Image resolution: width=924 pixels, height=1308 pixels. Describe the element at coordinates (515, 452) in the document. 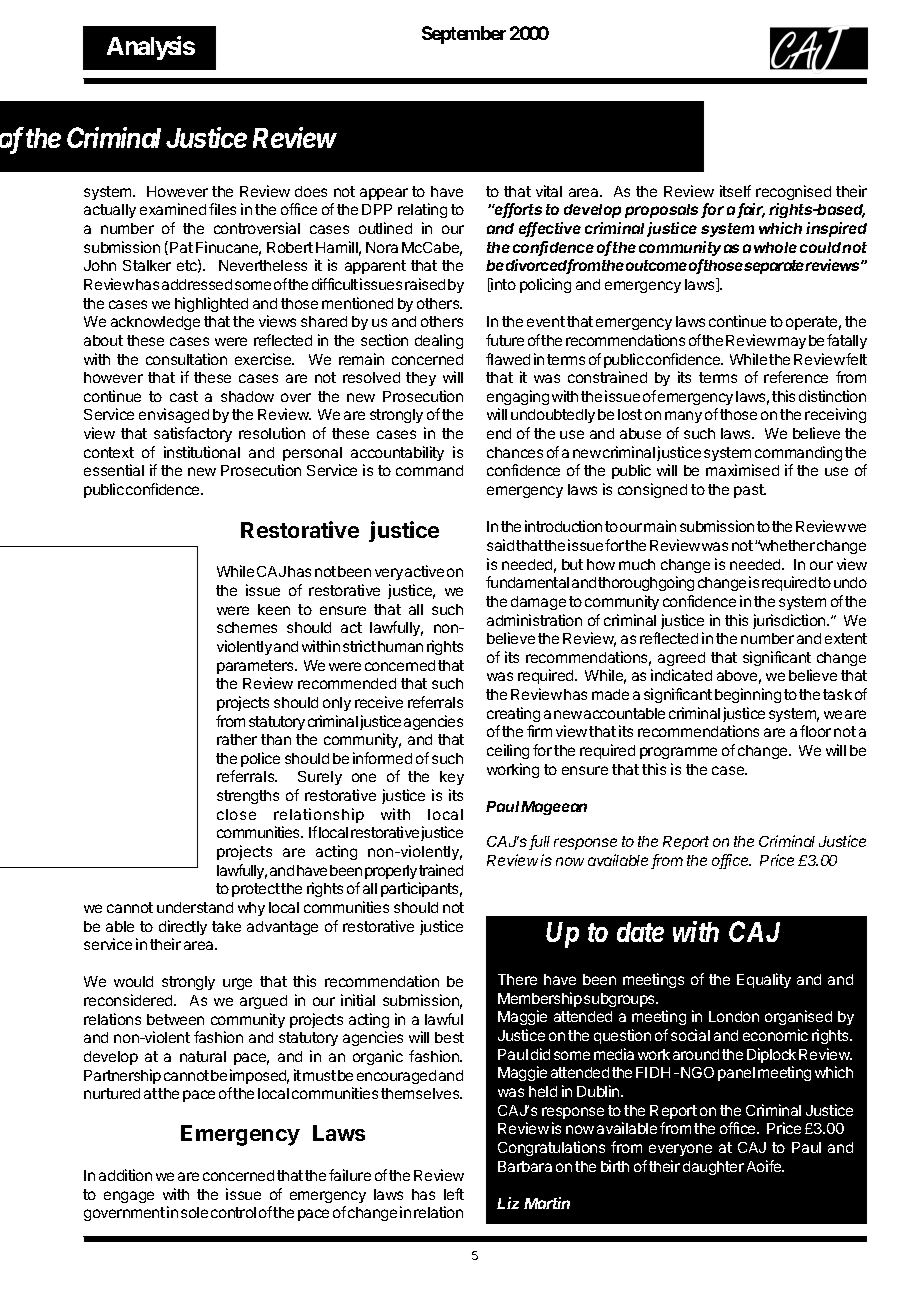

I see `chances` at that location.
